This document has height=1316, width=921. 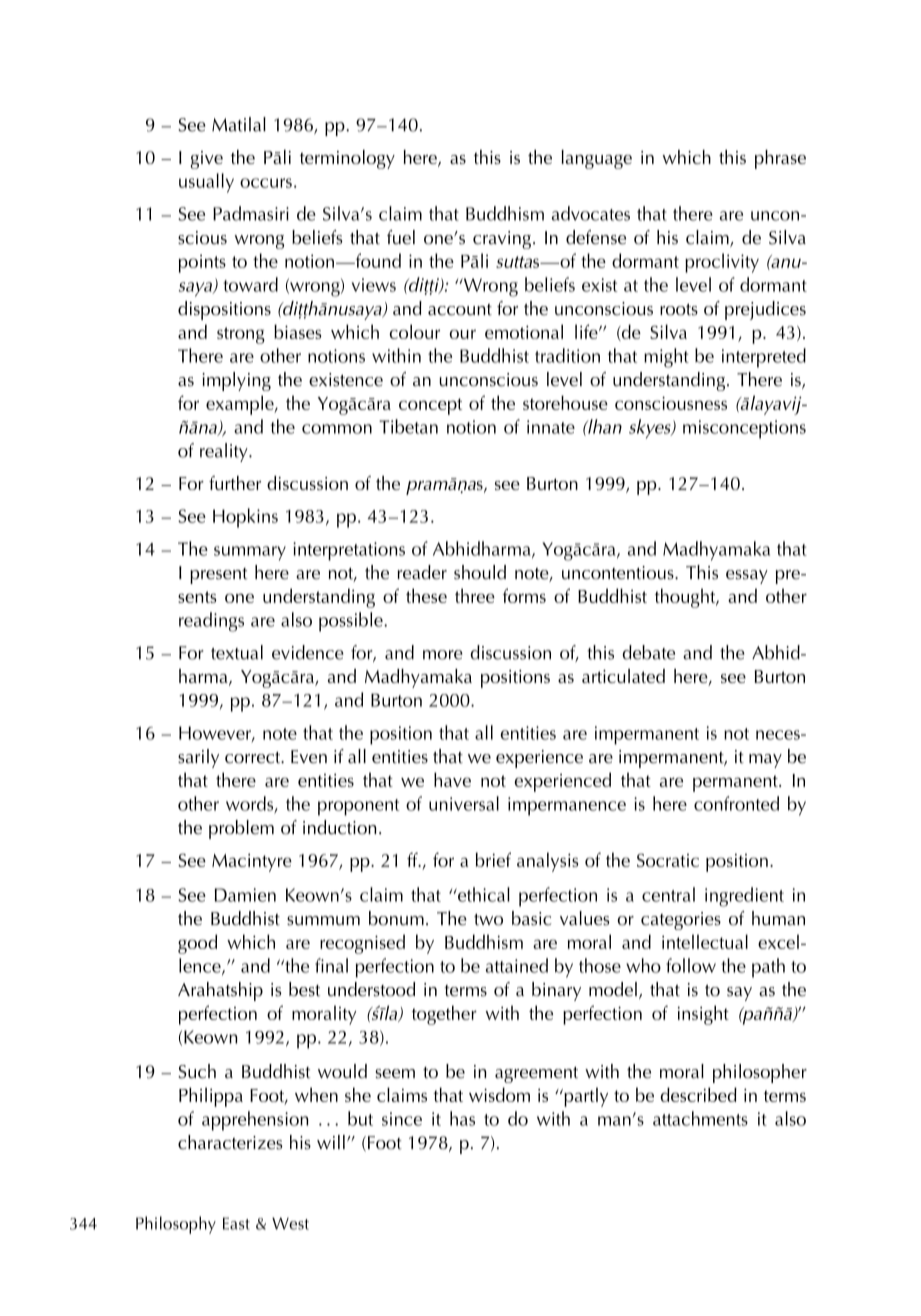 What do you see at coordinates (488, 920) in the document?
I see `two` at bounding box center [488, 920].
